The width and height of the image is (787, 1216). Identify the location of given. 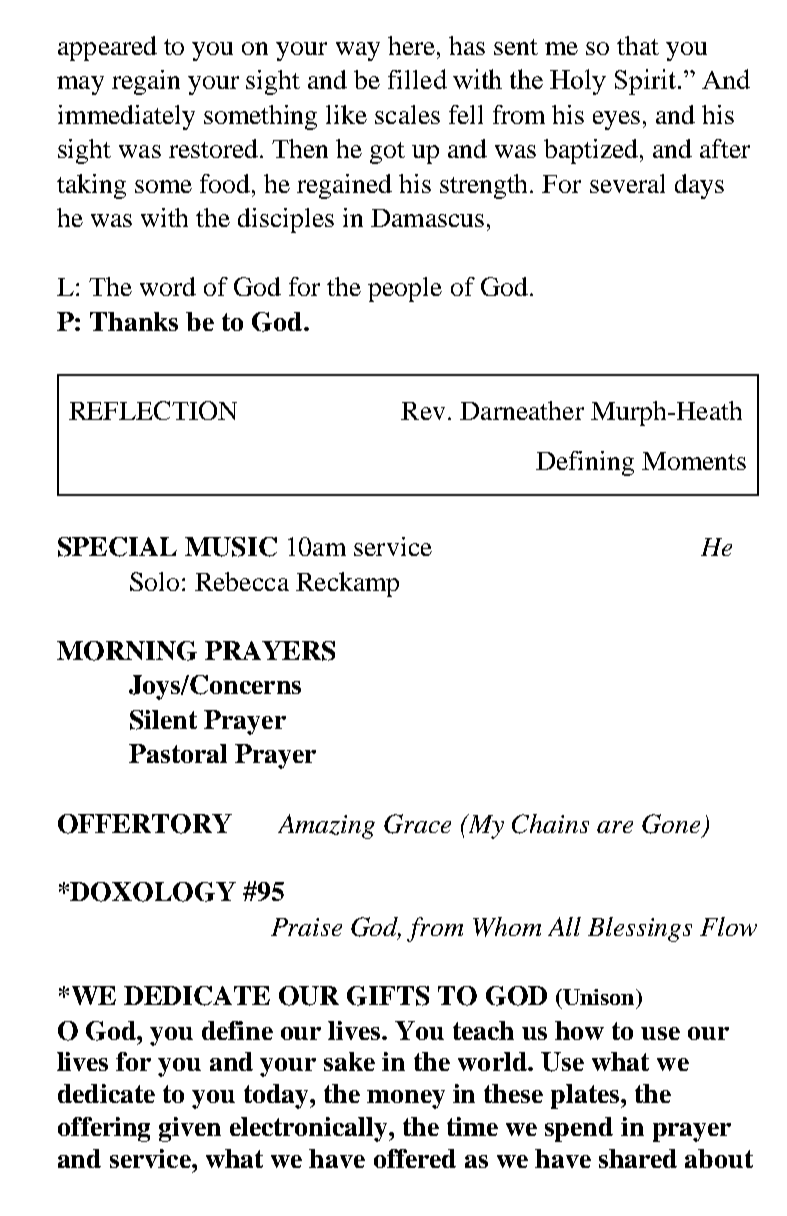
(190, 1129).
